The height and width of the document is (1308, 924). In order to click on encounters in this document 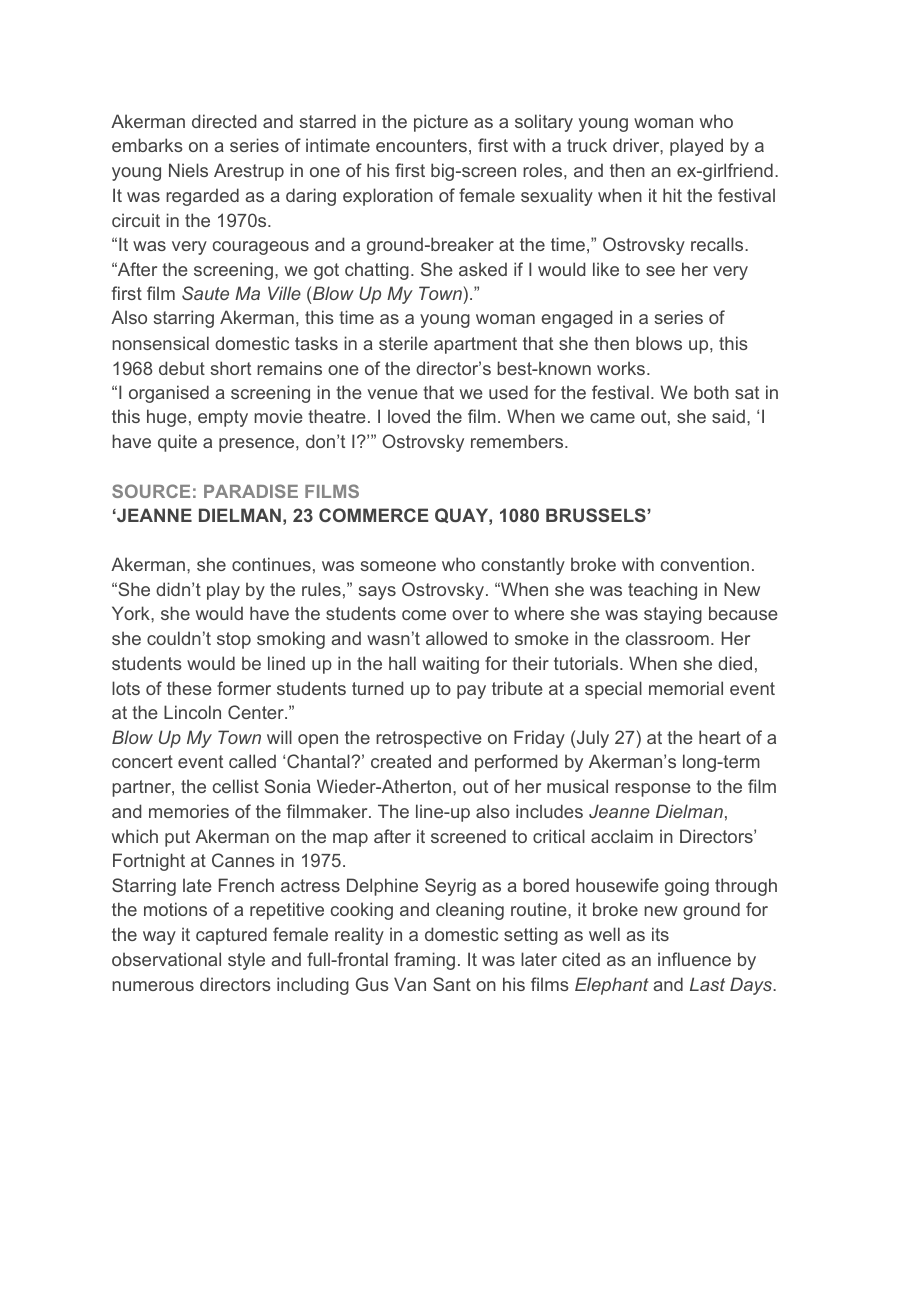, I will do `click(421, 145)`.
